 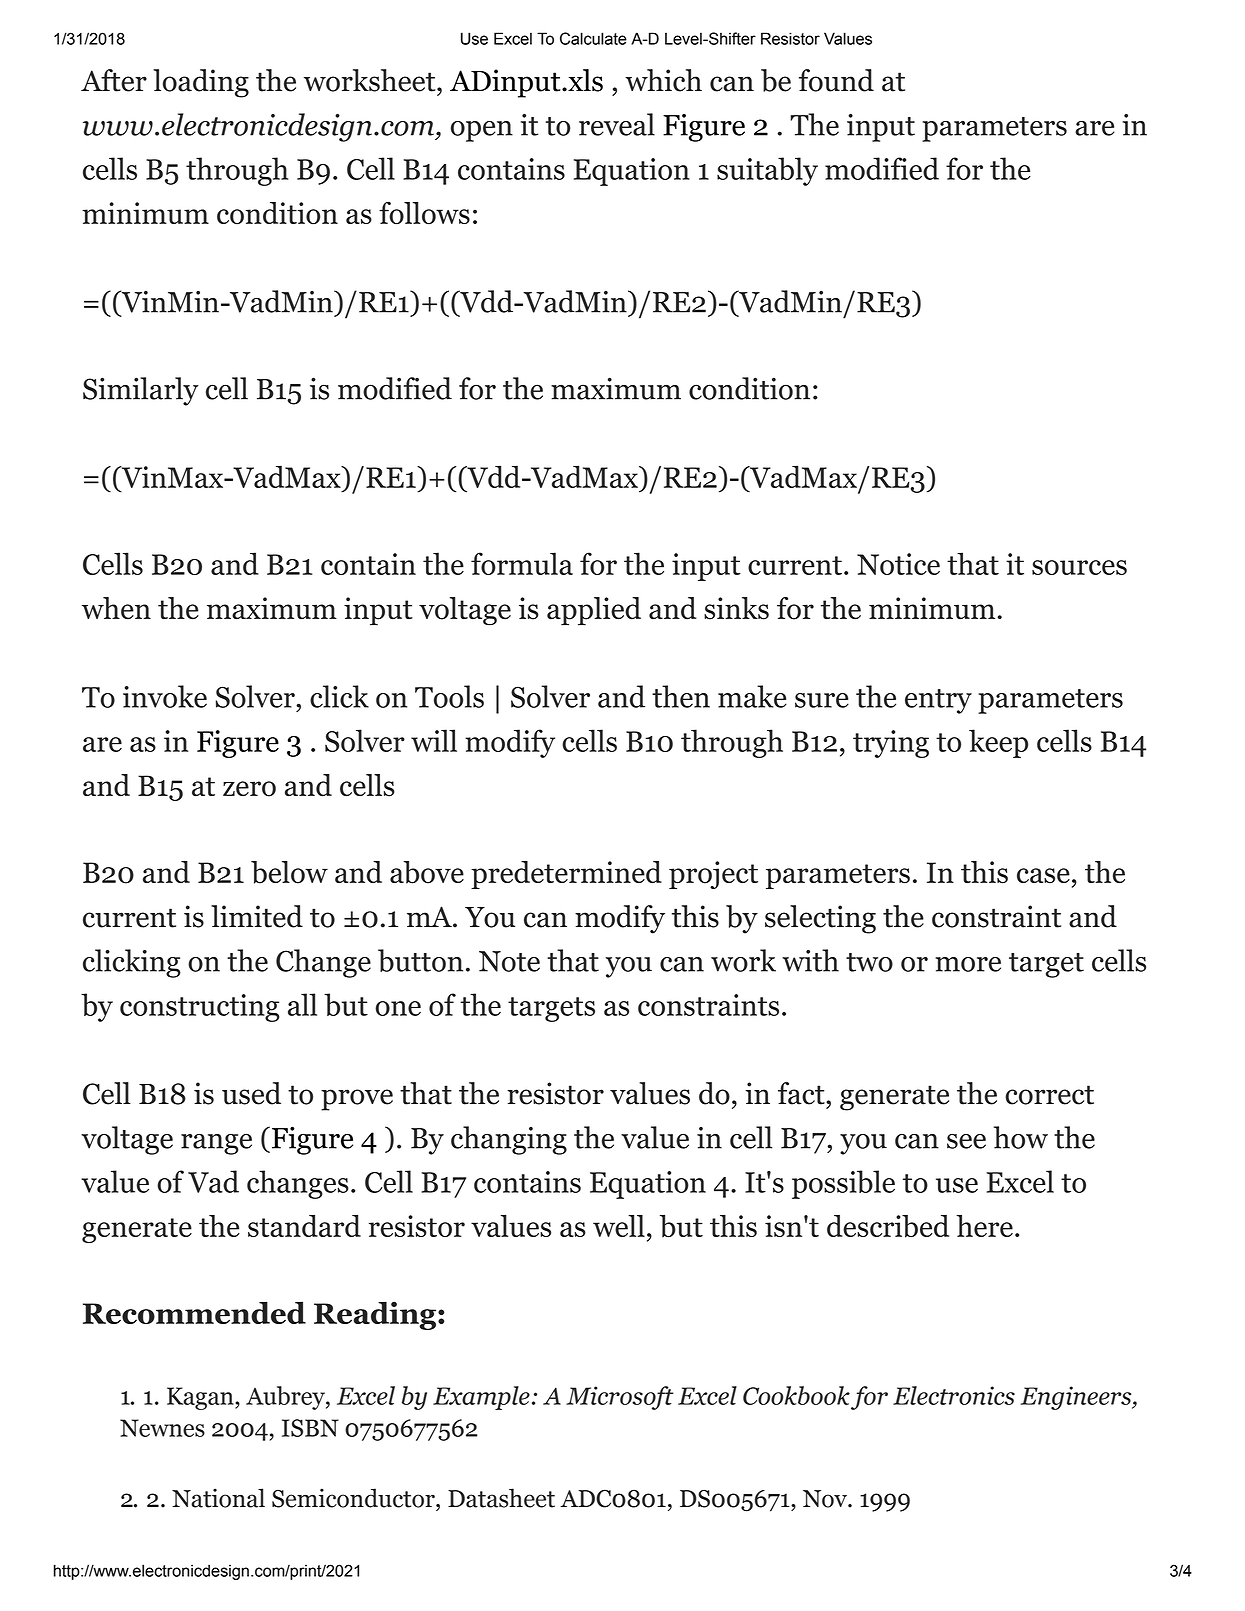 What do you see at coordinates (620, 1398) in the screenshot?
I see `Microsoft` at bounding box center [620, 1398].
